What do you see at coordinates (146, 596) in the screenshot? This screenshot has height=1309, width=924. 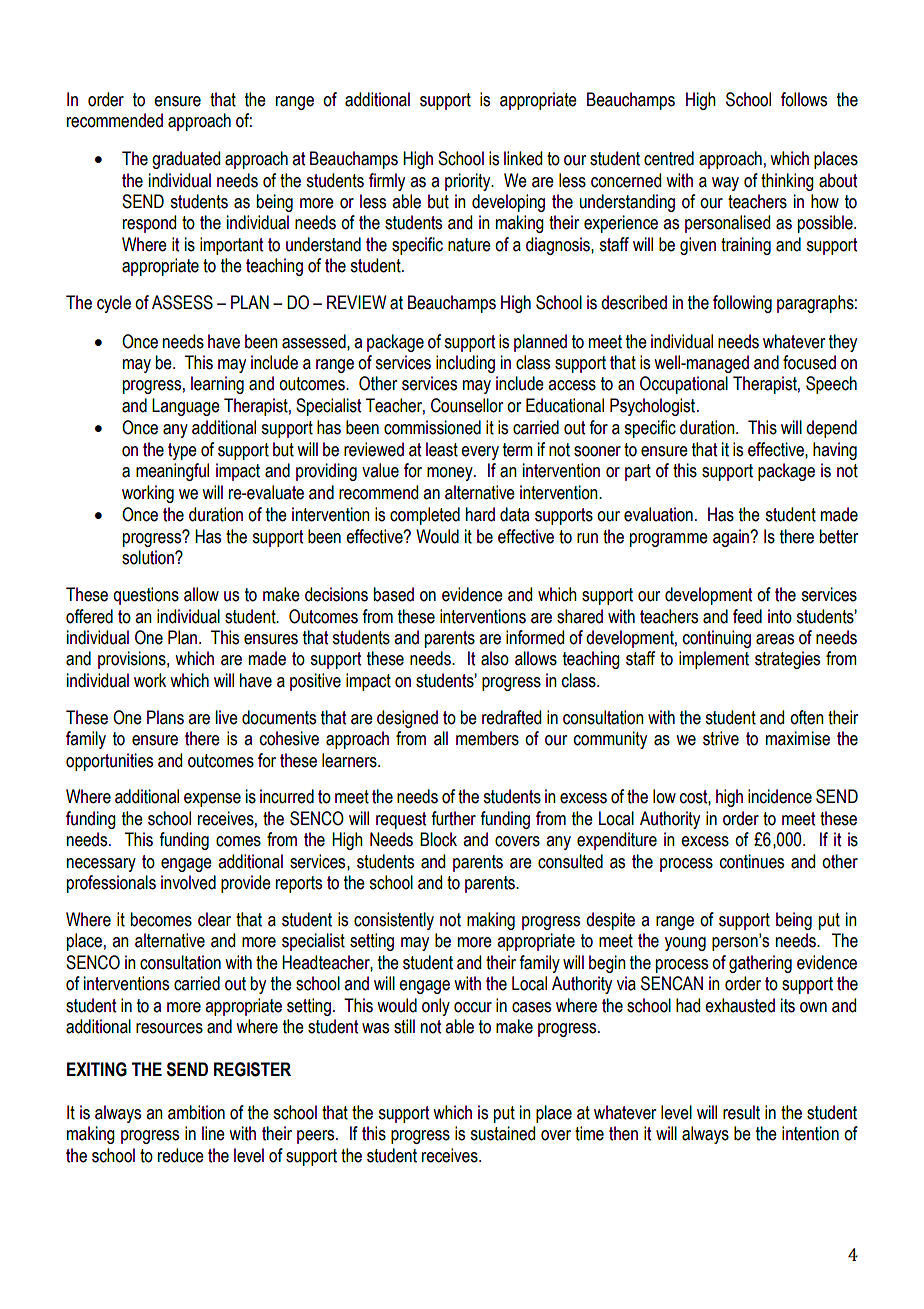 I see `questions` at bounding box center [146, 596].
